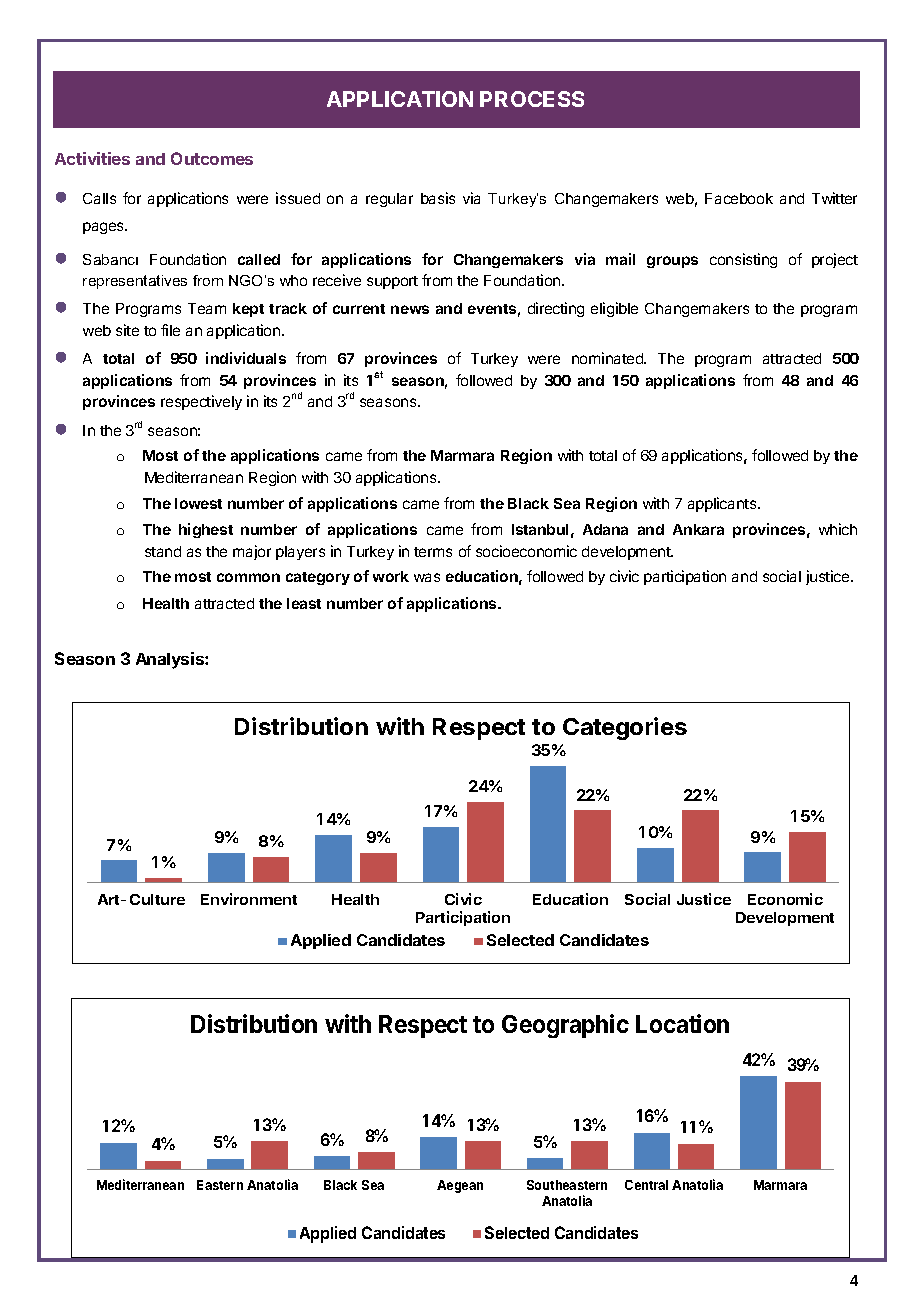 Image resolution: width=924 pixels, height=1308 pixels. Describe the element at coordinates (532, 99) in the screenshot. I see `PROCESS` at that location.
